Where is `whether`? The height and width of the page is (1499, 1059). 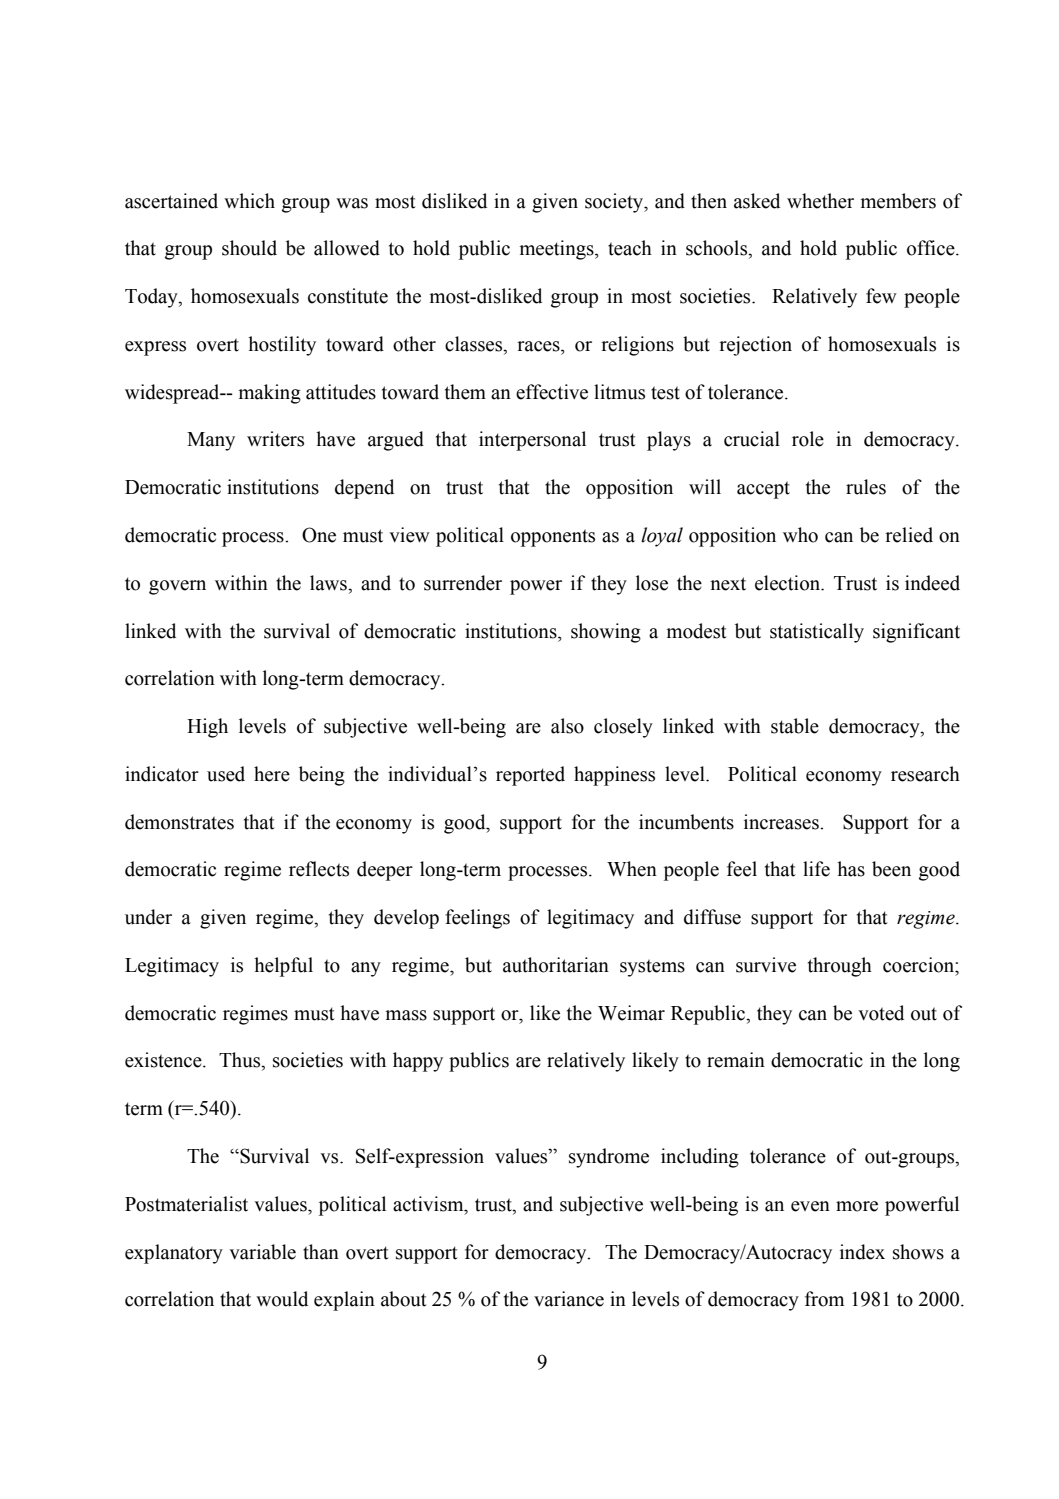
whether is located at coordinates (820, 201).
